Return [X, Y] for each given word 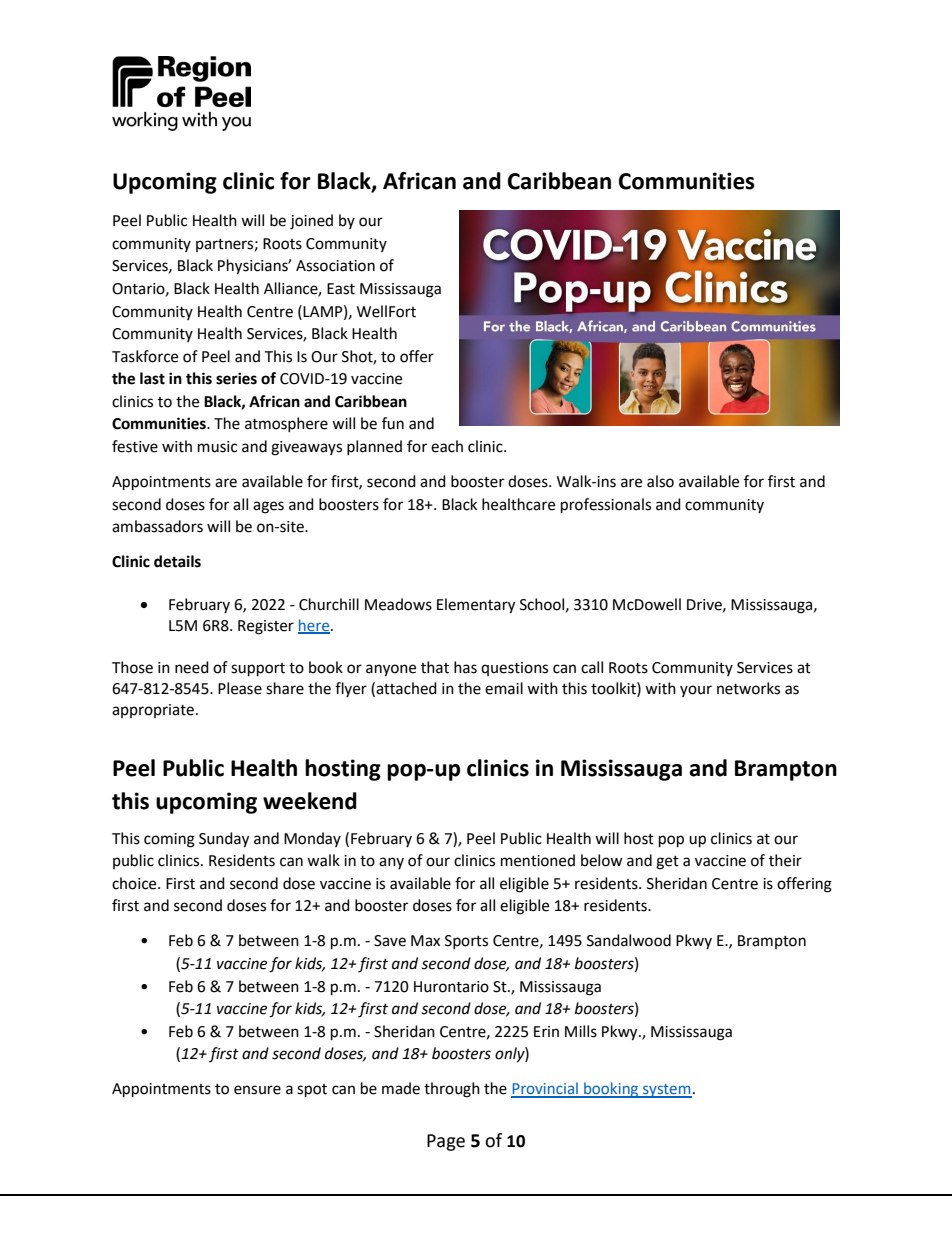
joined [311, 222]
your [696, 691]
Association [335, 266]
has [465, 667]
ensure [257, 1090]
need [192, 667]
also [660, 481]
